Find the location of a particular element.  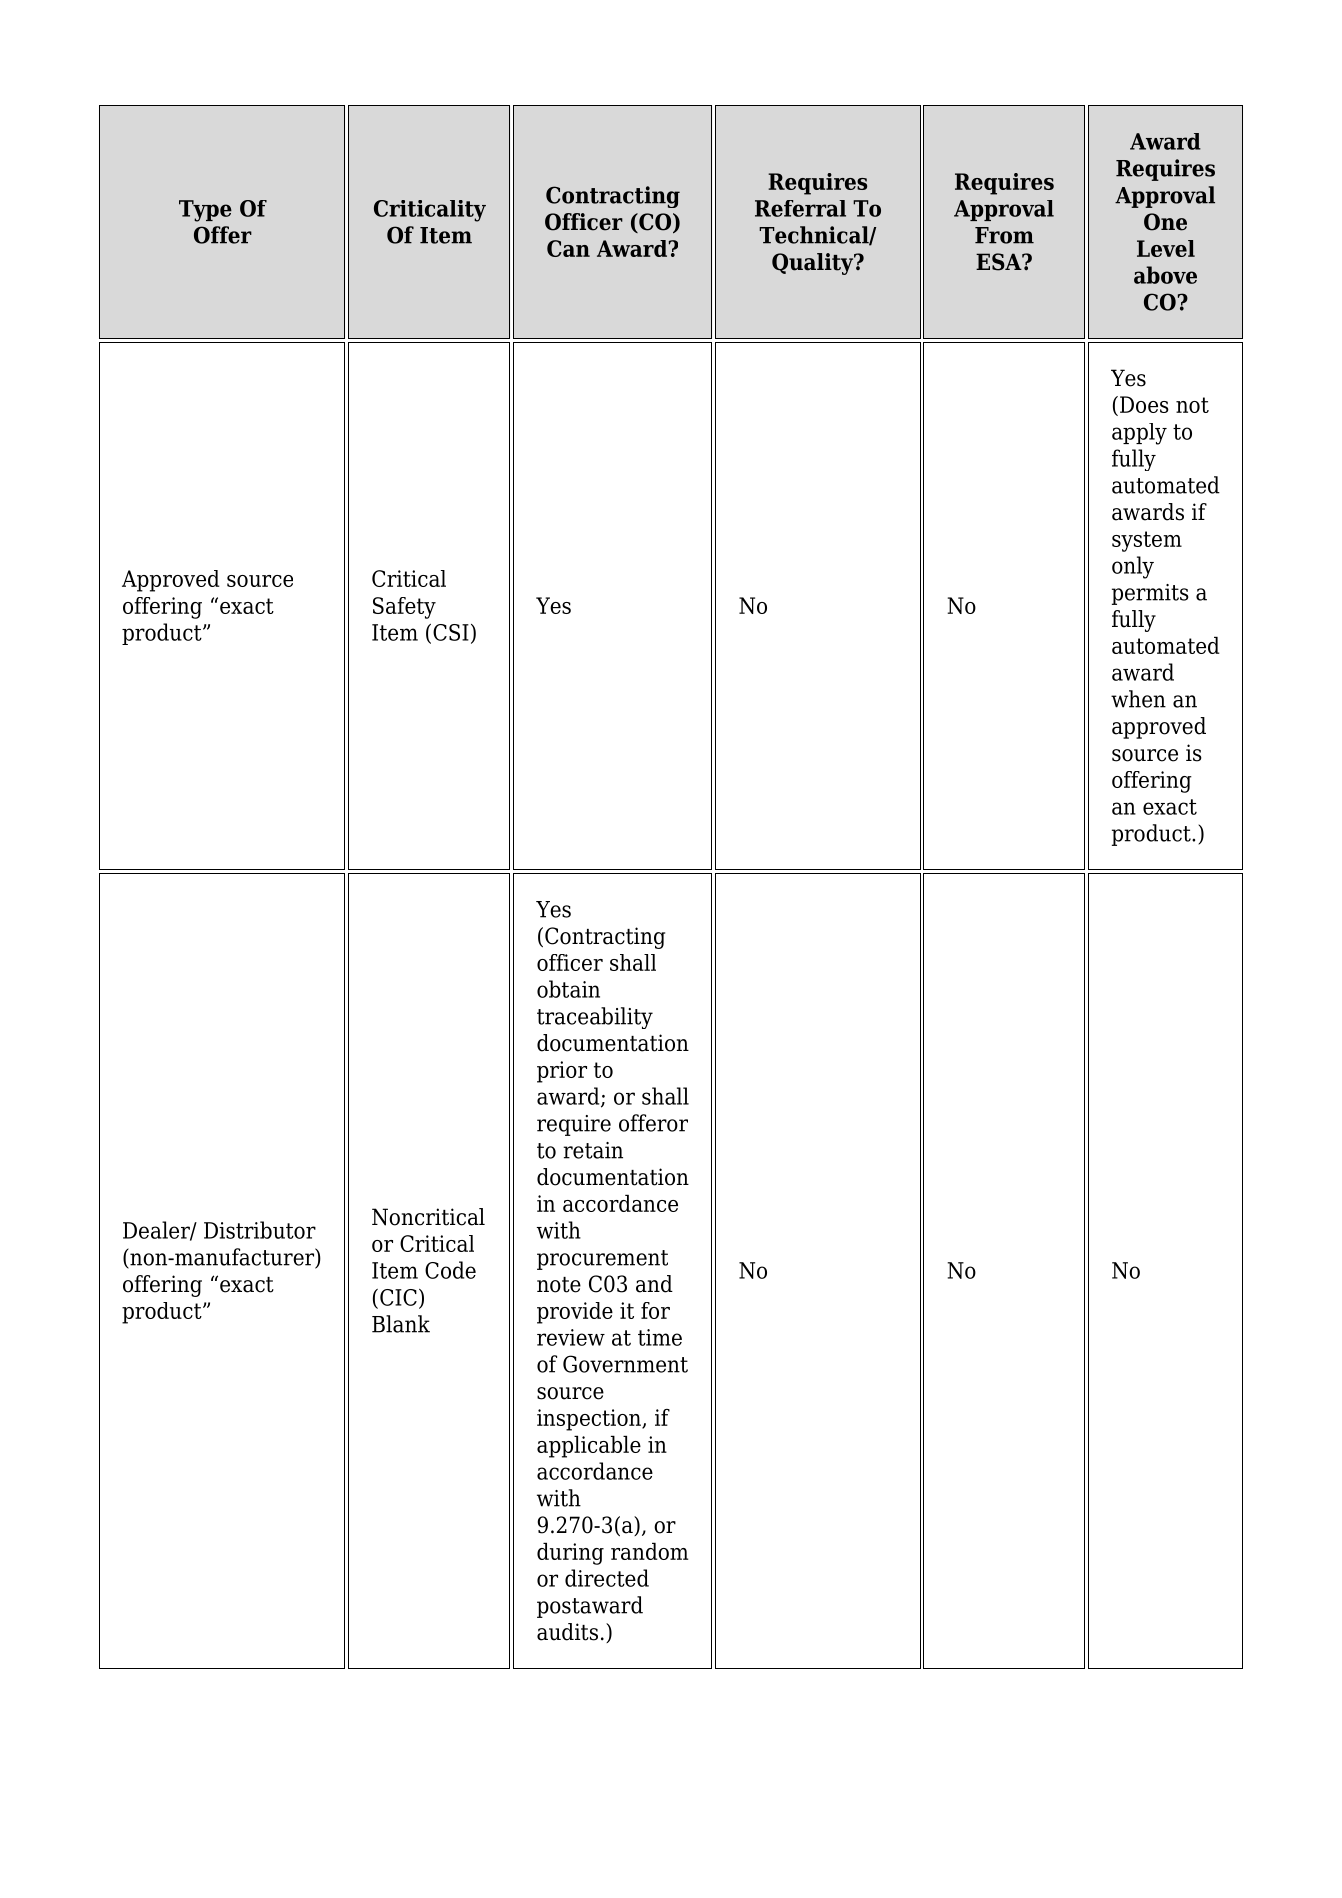

obtain is located at coordinates (568, 989).
